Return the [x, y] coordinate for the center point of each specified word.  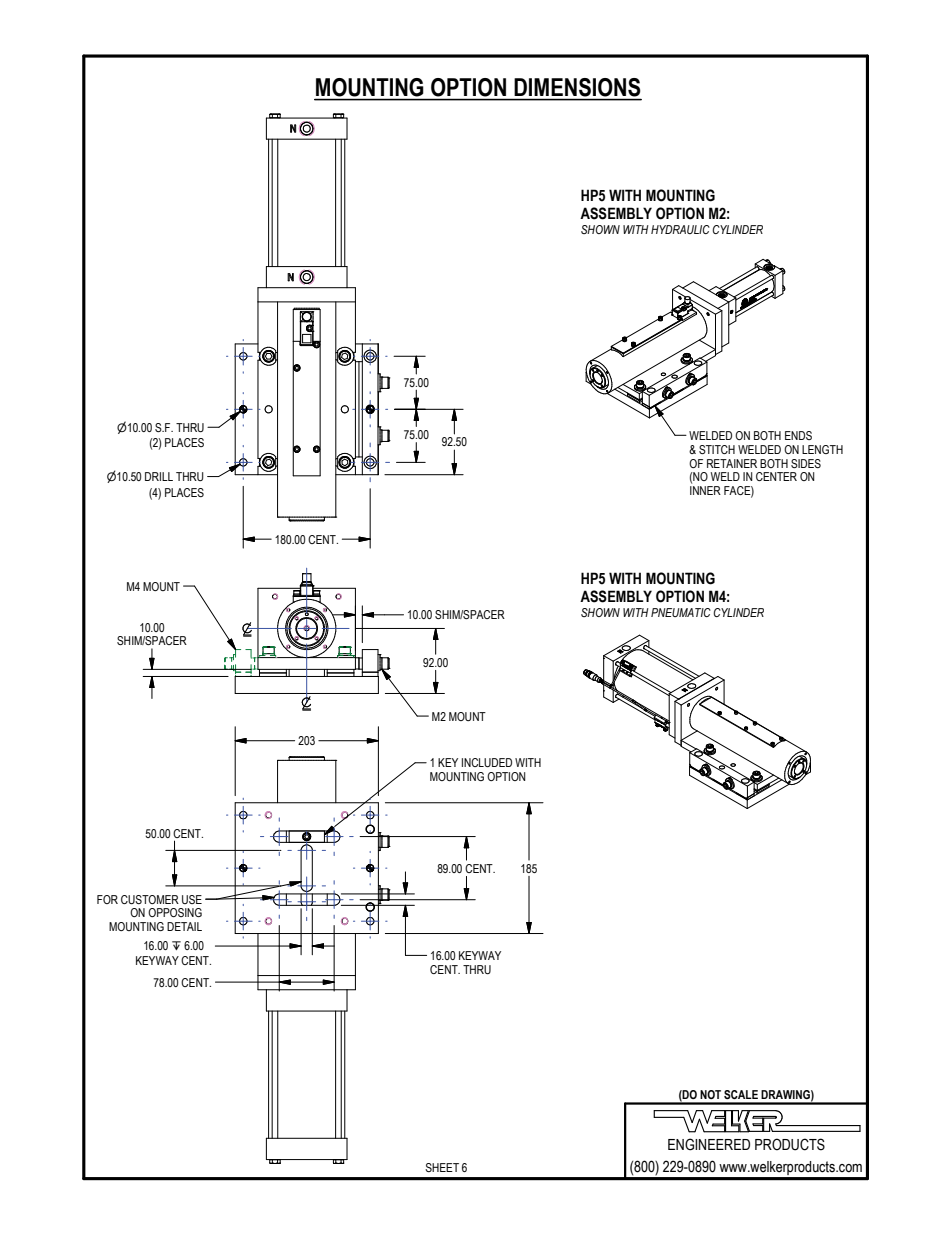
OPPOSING [175, 912]
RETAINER [732, 463]
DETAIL [184, 926]
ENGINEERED [709, 1144]
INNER [705, 490]
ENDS [798, 435]
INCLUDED [487, 762]
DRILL [159, 476]
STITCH [717, 449]
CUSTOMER [150, 899]
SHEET [442, 1167]
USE [192, 899]
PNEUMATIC [681, 612]
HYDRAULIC [680, 229]
